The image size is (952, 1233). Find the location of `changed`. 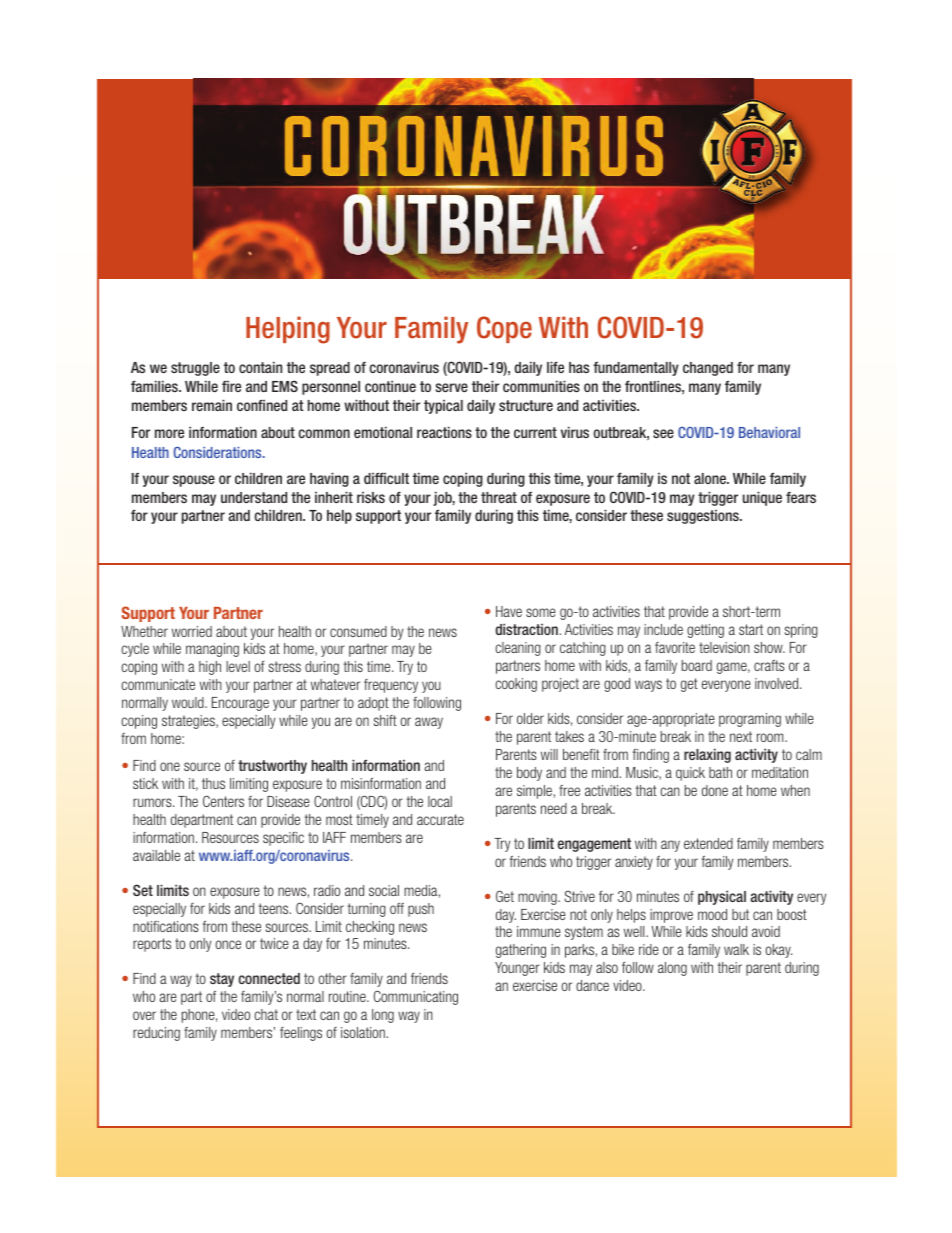

changed is located at coordinates (708, 369).
